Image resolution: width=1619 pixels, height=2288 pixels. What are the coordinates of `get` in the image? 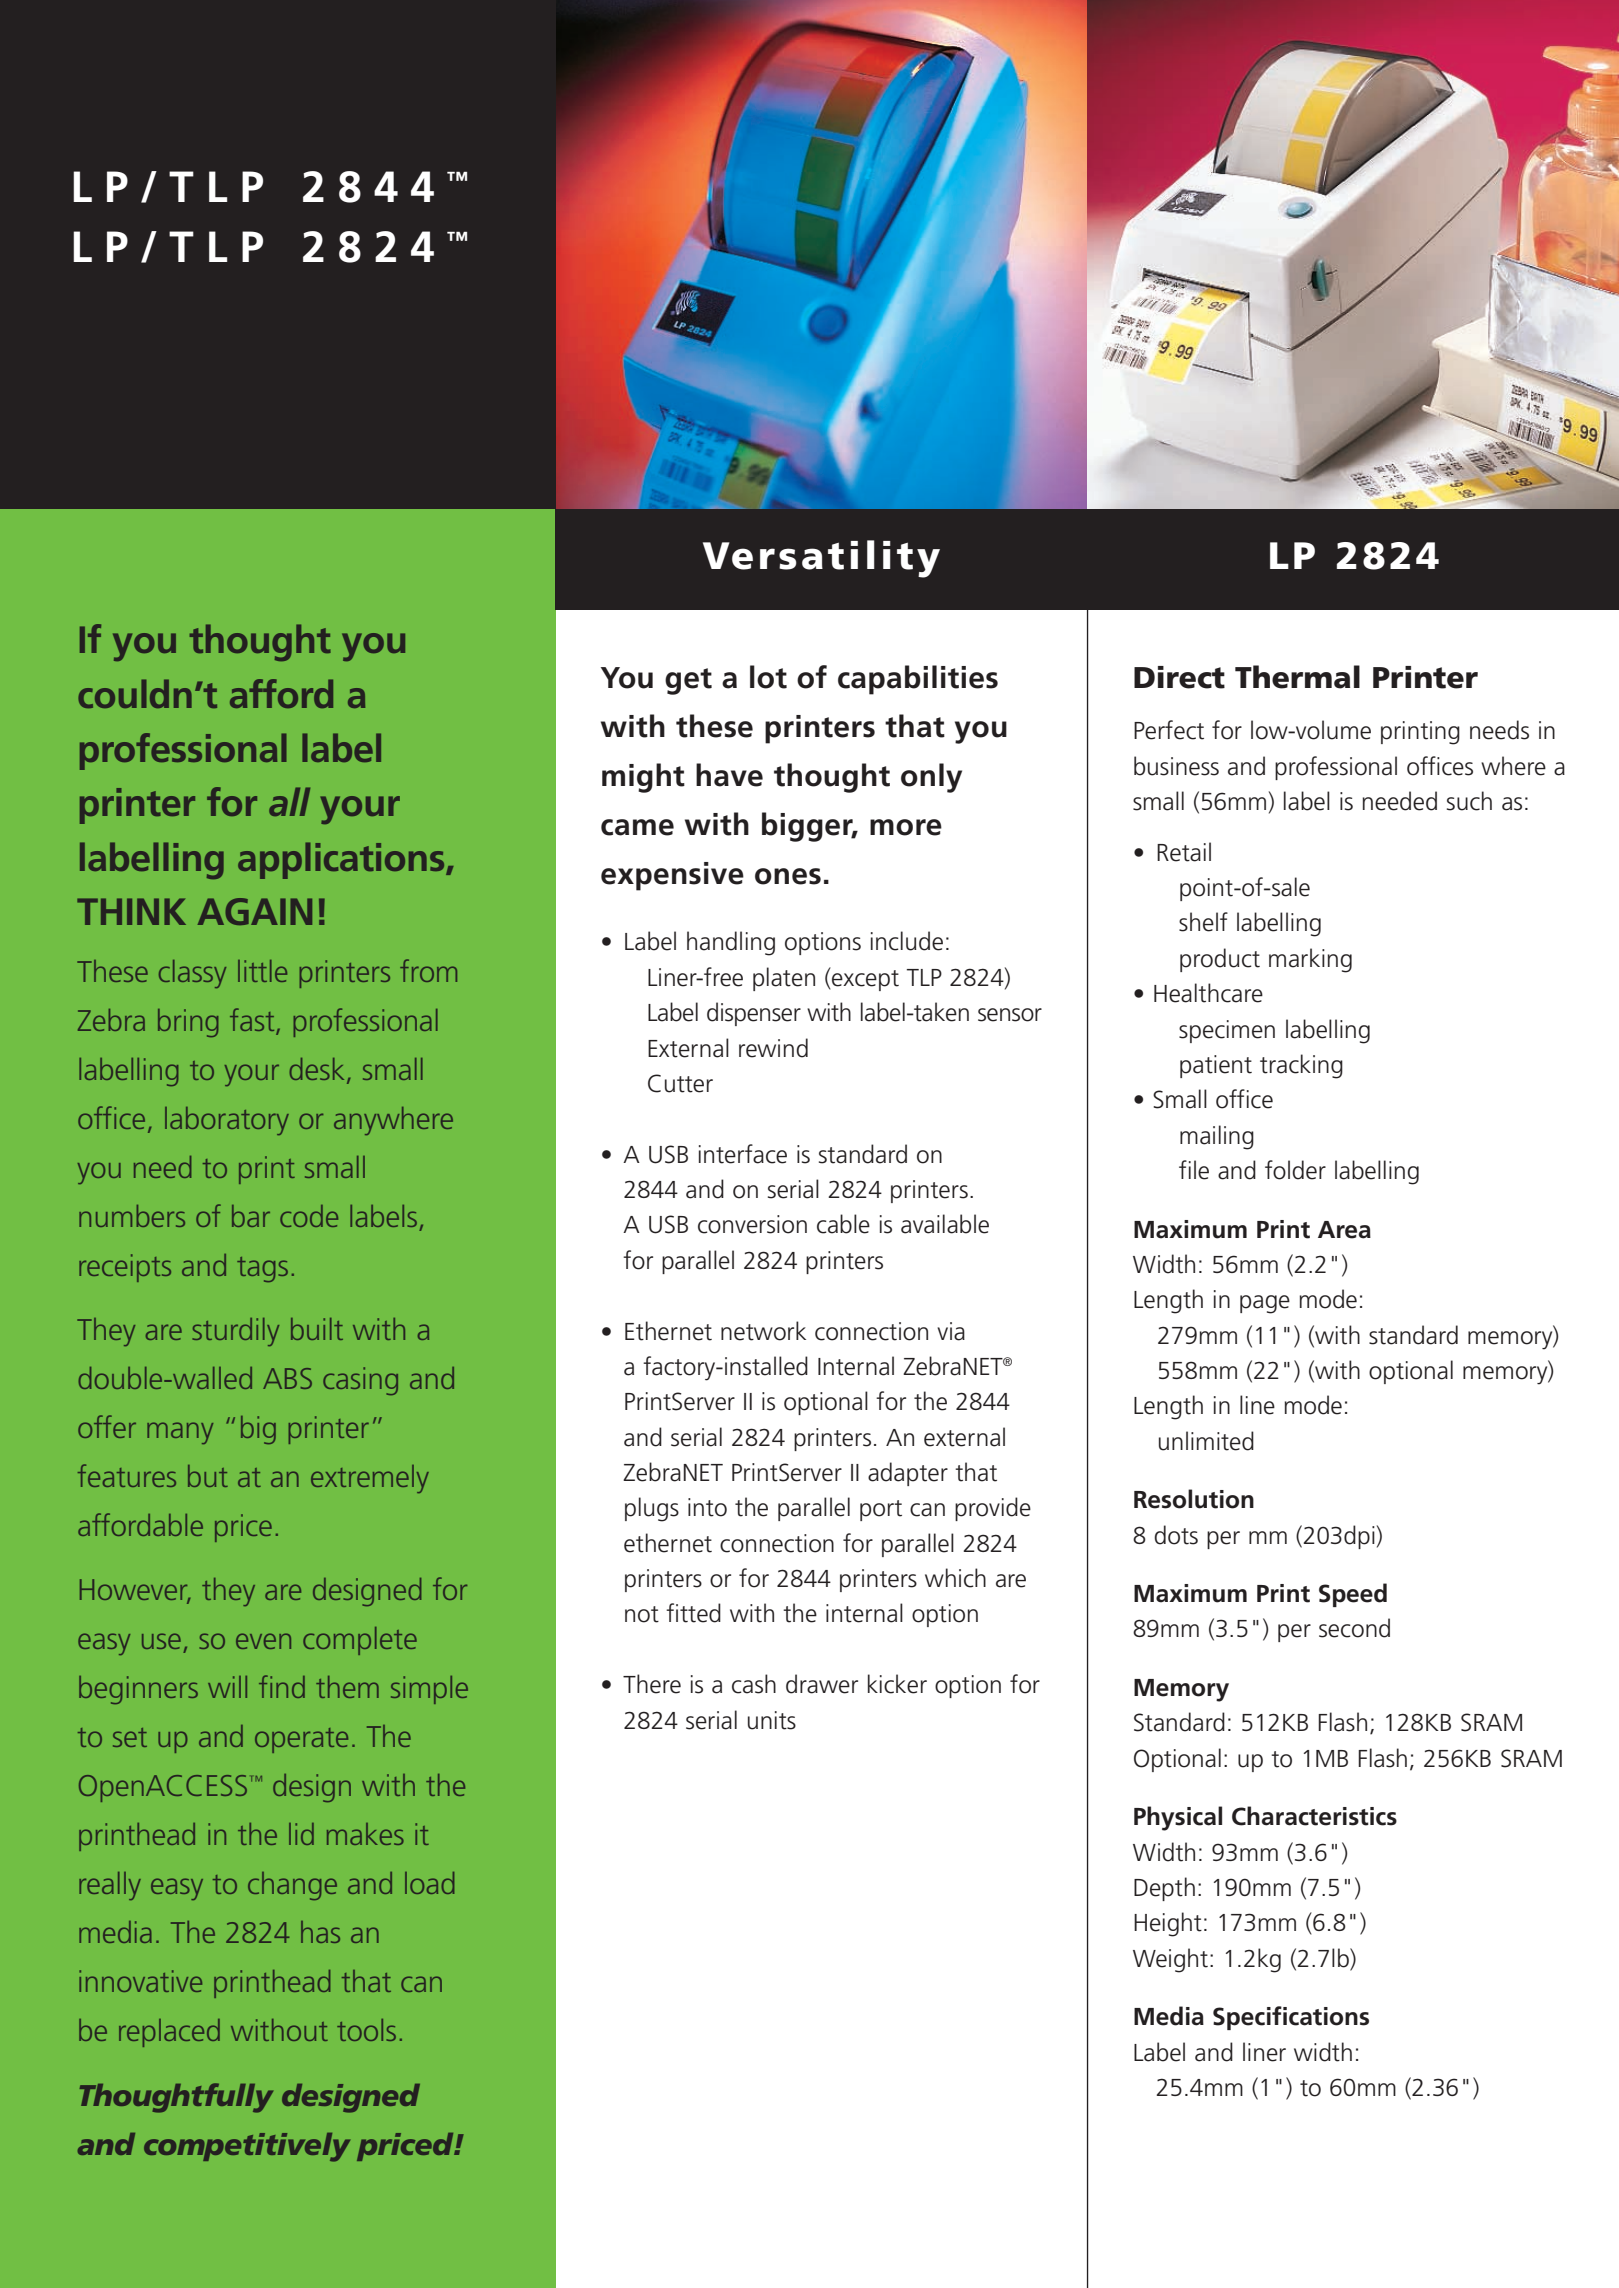 It's located at (688, 681).
